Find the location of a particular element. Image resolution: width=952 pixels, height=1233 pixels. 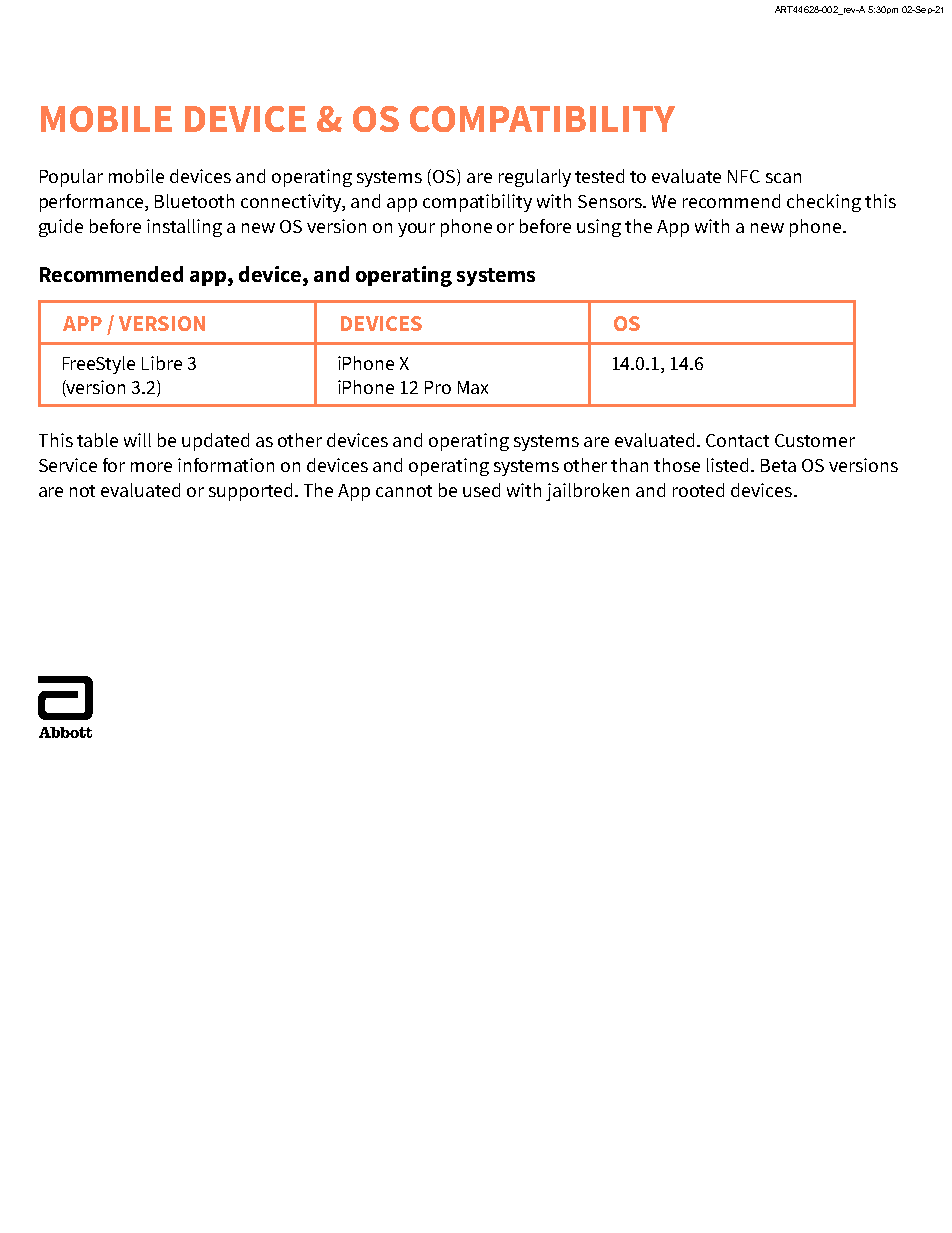

Libre is located at coordinates (162, 363).
